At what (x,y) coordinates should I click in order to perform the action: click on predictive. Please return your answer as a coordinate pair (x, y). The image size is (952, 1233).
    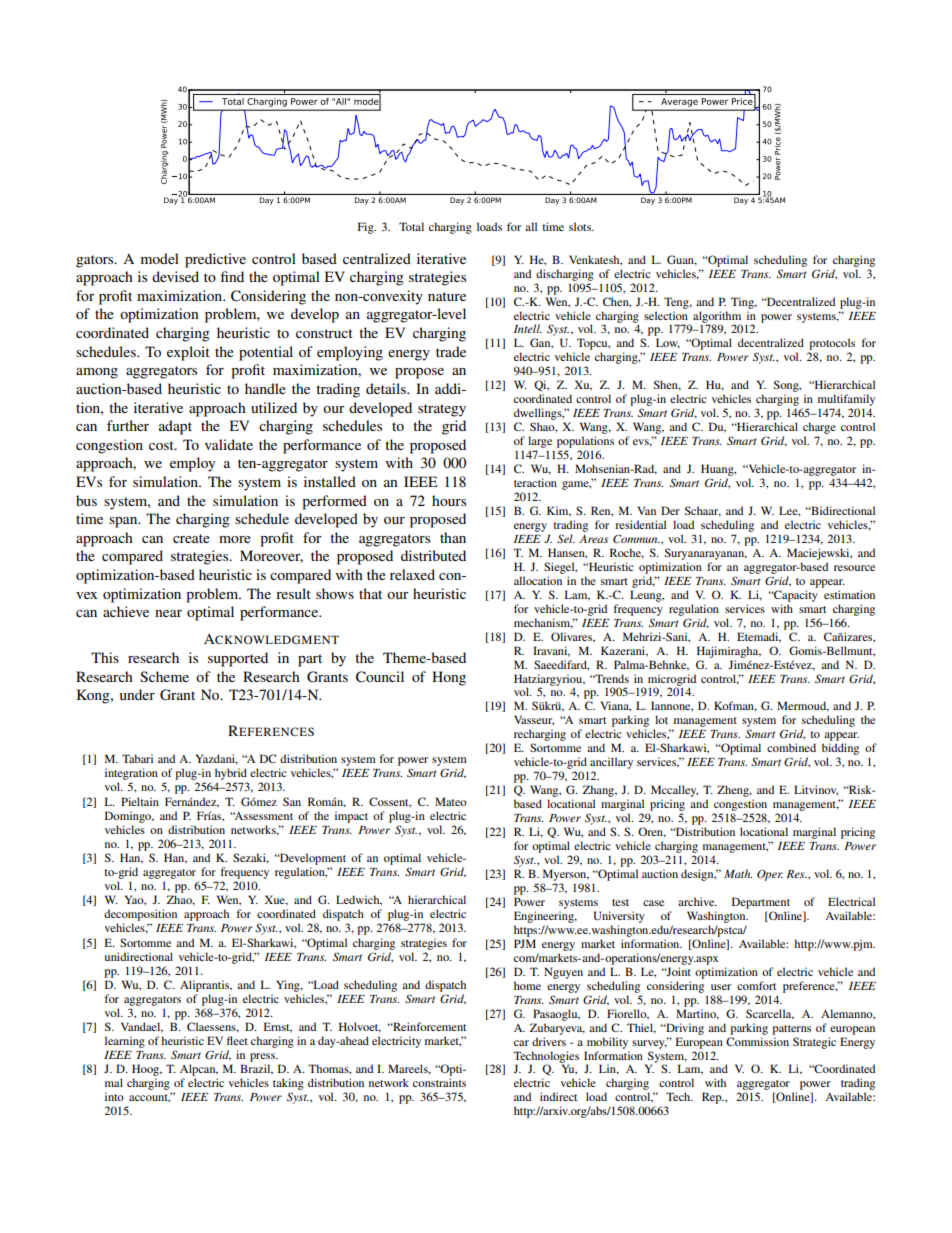
    Looking at the image, I should click on (215, 260).
